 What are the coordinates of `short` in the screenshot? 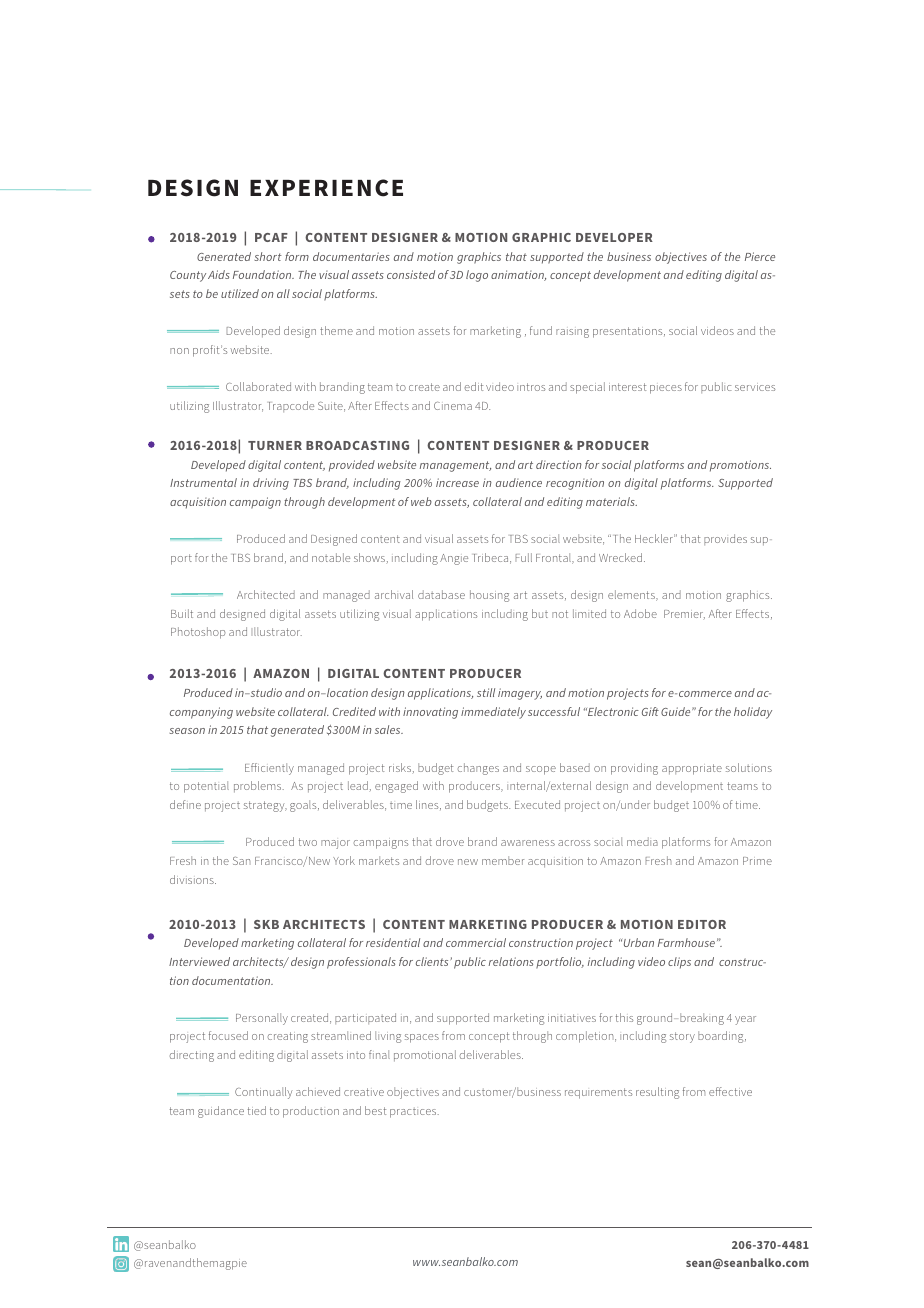 It's located at (268, 256).
